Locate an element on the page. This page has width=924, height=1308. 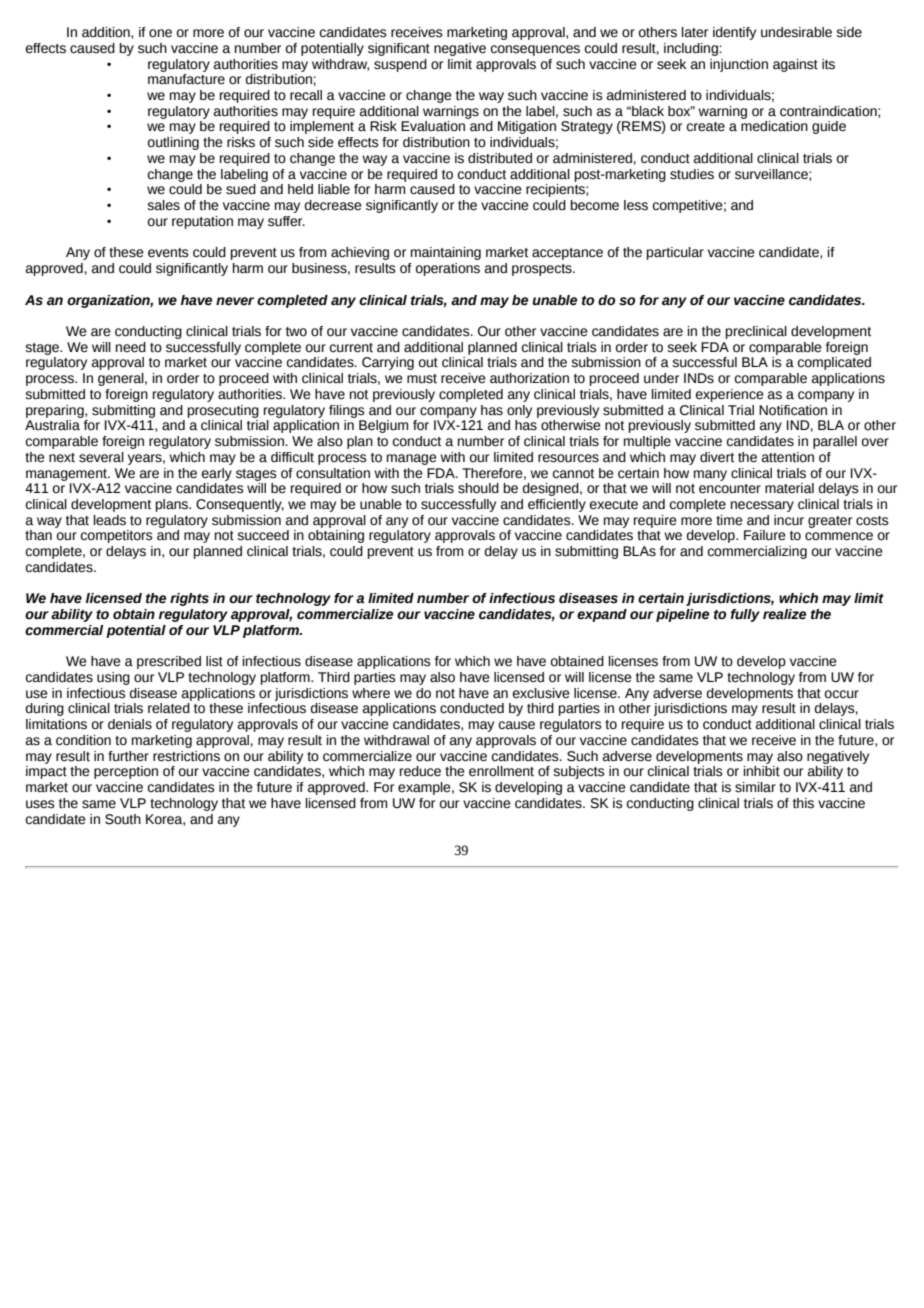
perception is located at coordinates (126, 772).
